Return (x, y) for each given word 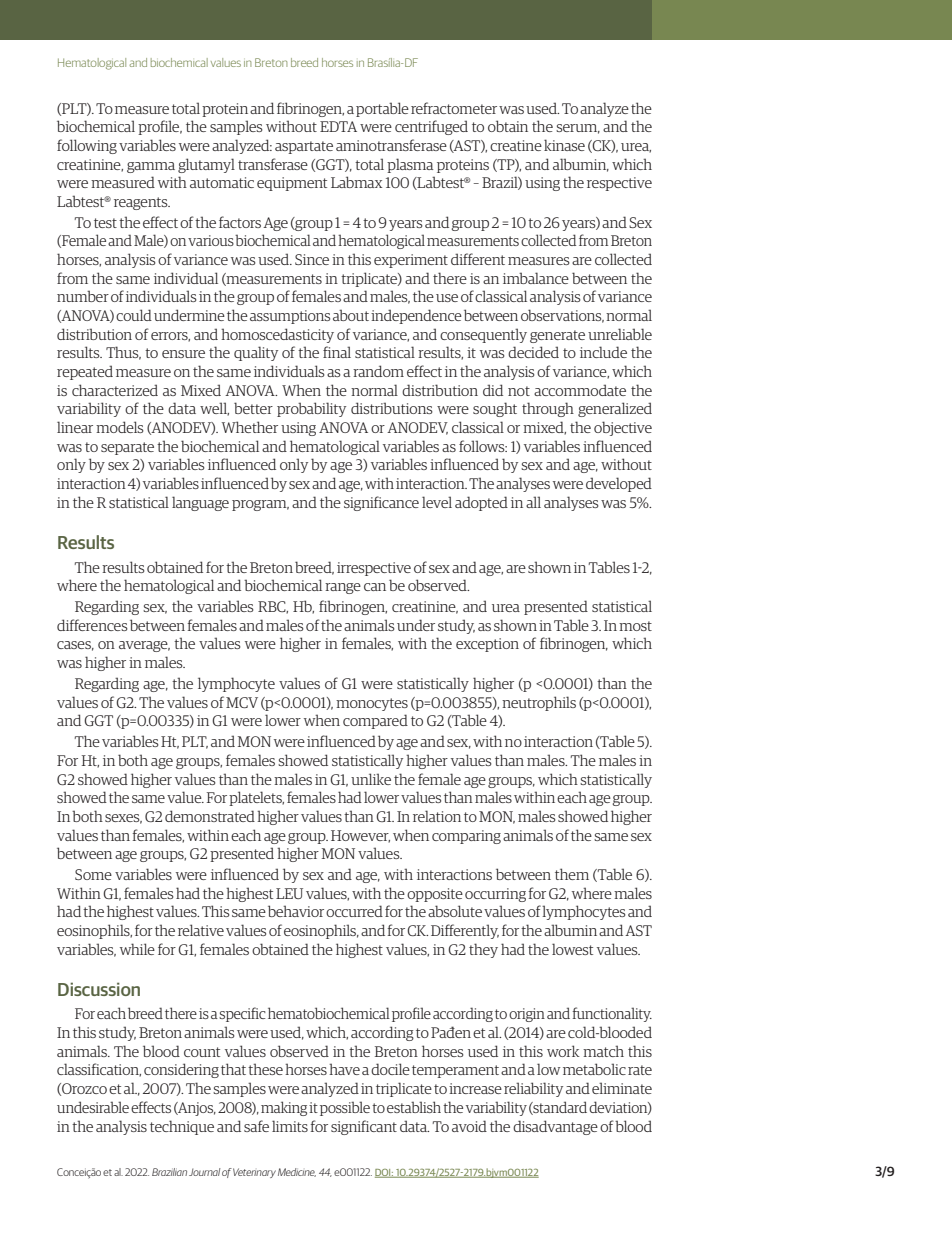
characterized (115, 390)
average (144, 646)
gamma (151, 167)
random (378, 371)
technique (182, 1127)
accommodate (580, 390)
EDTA (338, 126)
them (572, 874)
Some (93, 874)
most (635, 626)
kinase (564, 145)
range (343, 588)
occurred (354, 911)
